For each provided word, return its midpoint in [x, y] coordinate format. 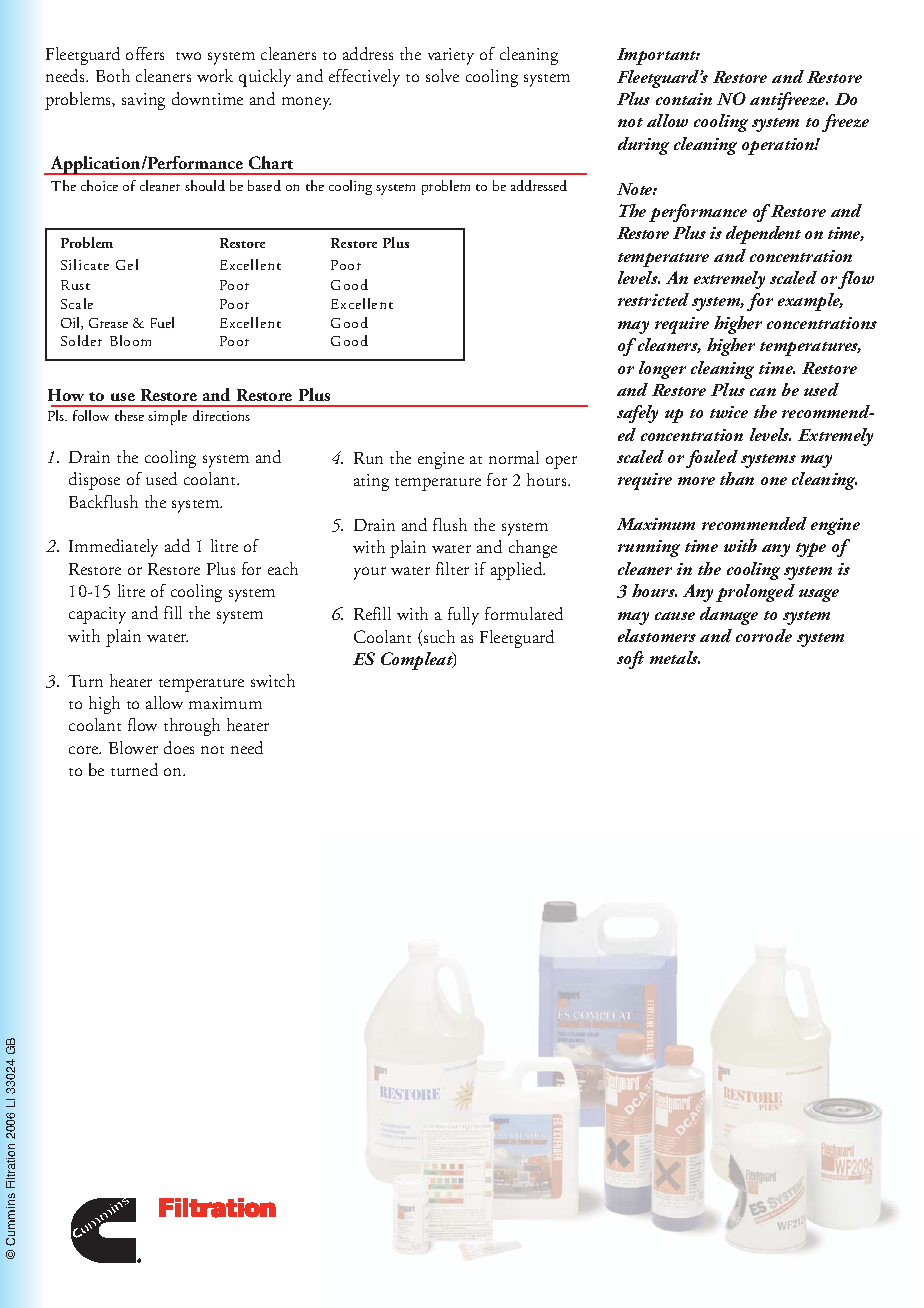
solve [442, 75]
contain [684, 99]
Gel [127, 264]
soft [630, 660]
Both [113, 75]
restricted [653, 299]
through [192, 727]
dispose [94, 481]
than [737, 478]
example [810, 302]
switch [273, 680]
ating [371, 482]
